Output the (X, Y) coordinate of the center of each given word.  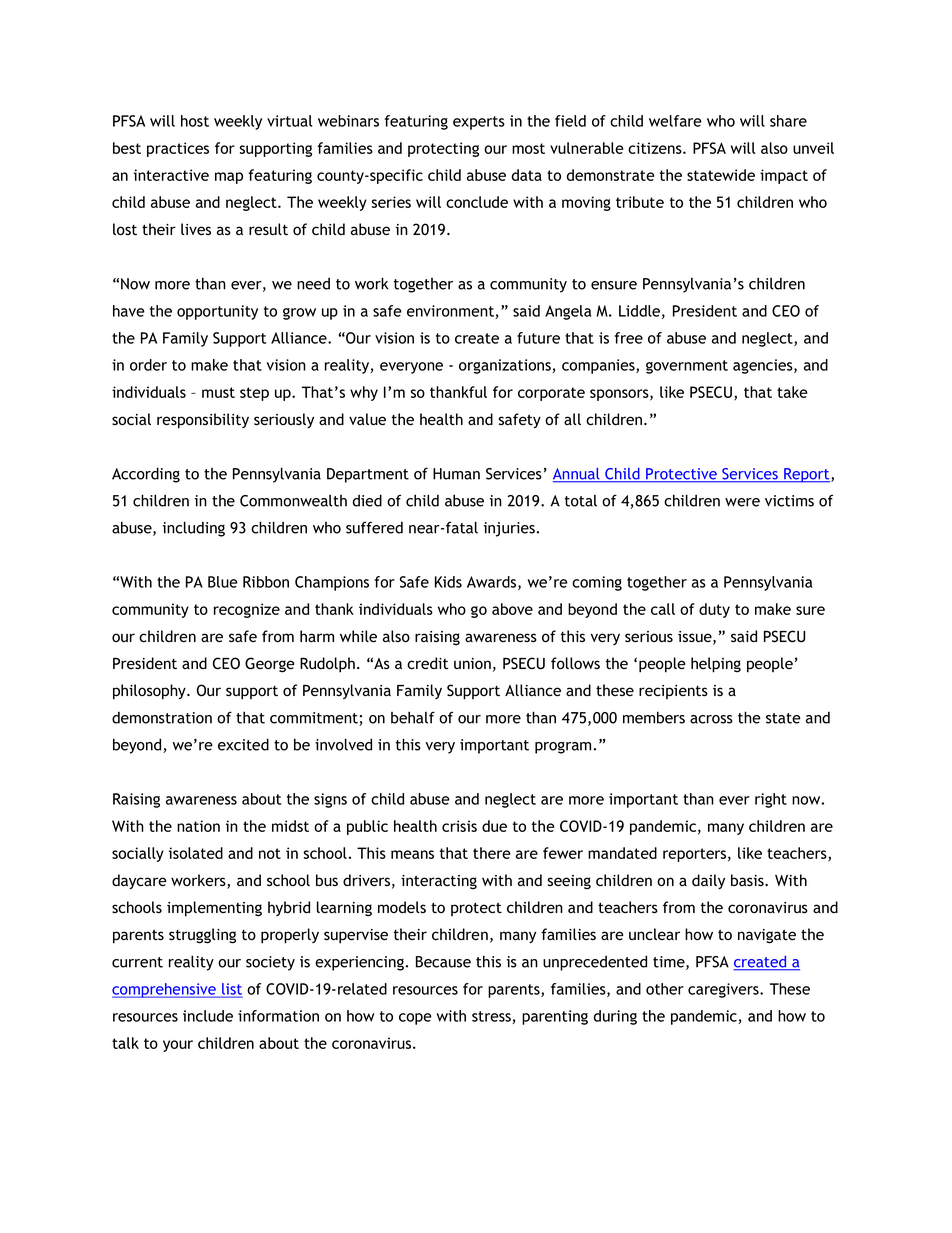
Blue (223, 582)
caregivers (724, 990)
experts (479, 123)
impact (784, 176)
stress (492, 1017)
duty (714, 610)
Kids (448, 582)
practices (178, 149)
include (208, 1016)
